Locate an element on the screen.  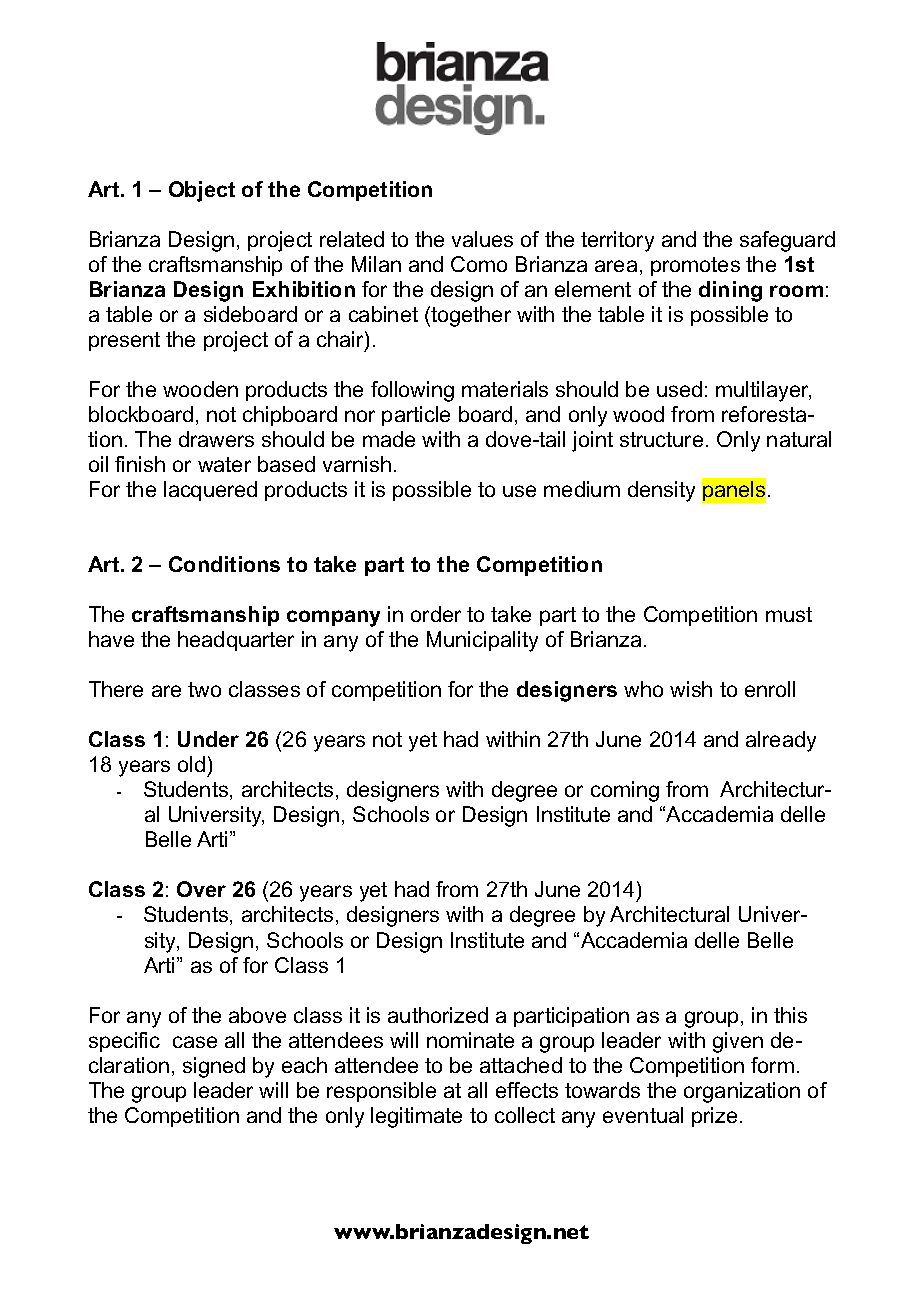
legitimate is located at coordinates (416, 1117).
